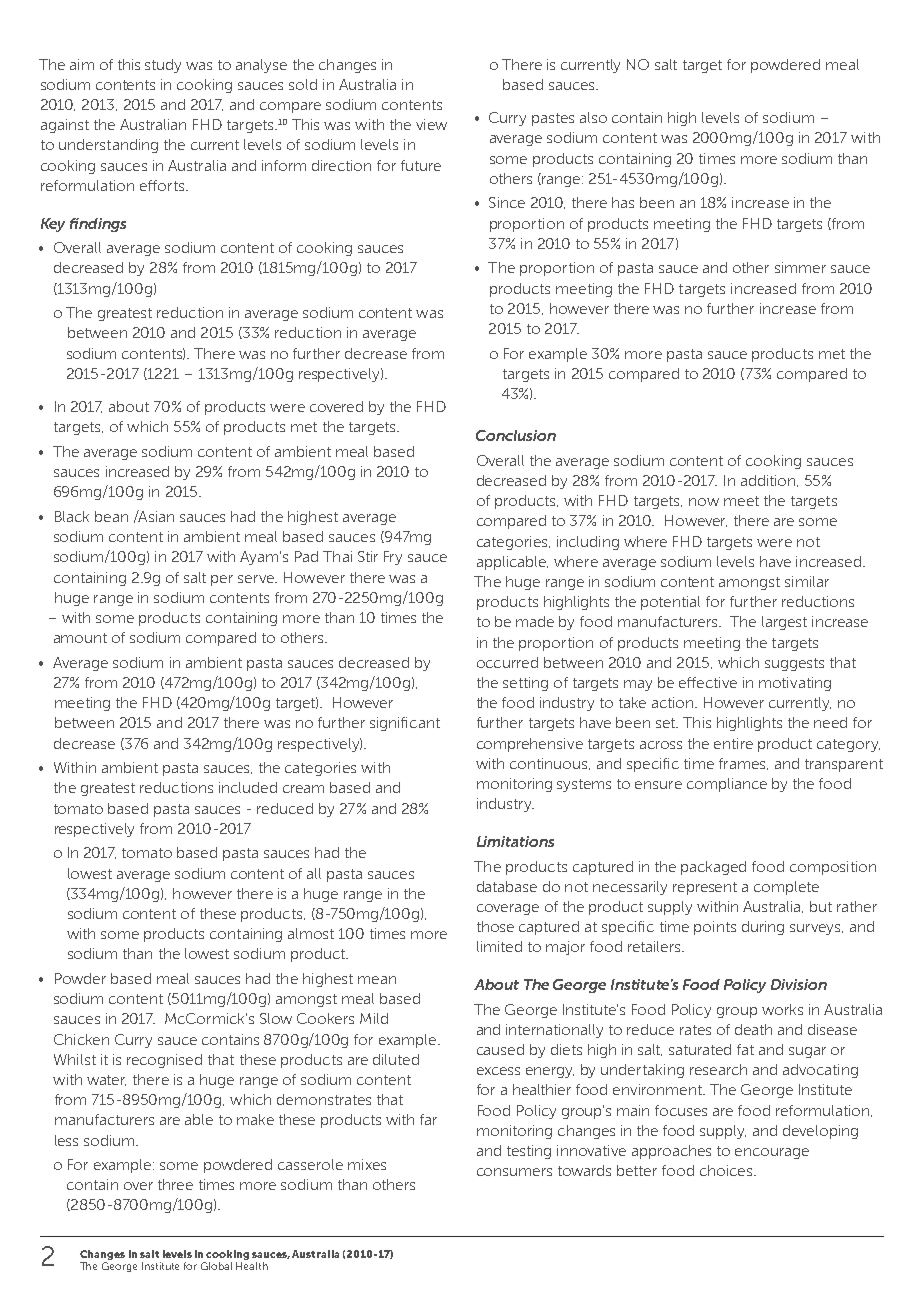 The width and height of the page is (924, 1308). Describe the element at coordinates (515, 841) in the page. I see `Limitations` at that location.
